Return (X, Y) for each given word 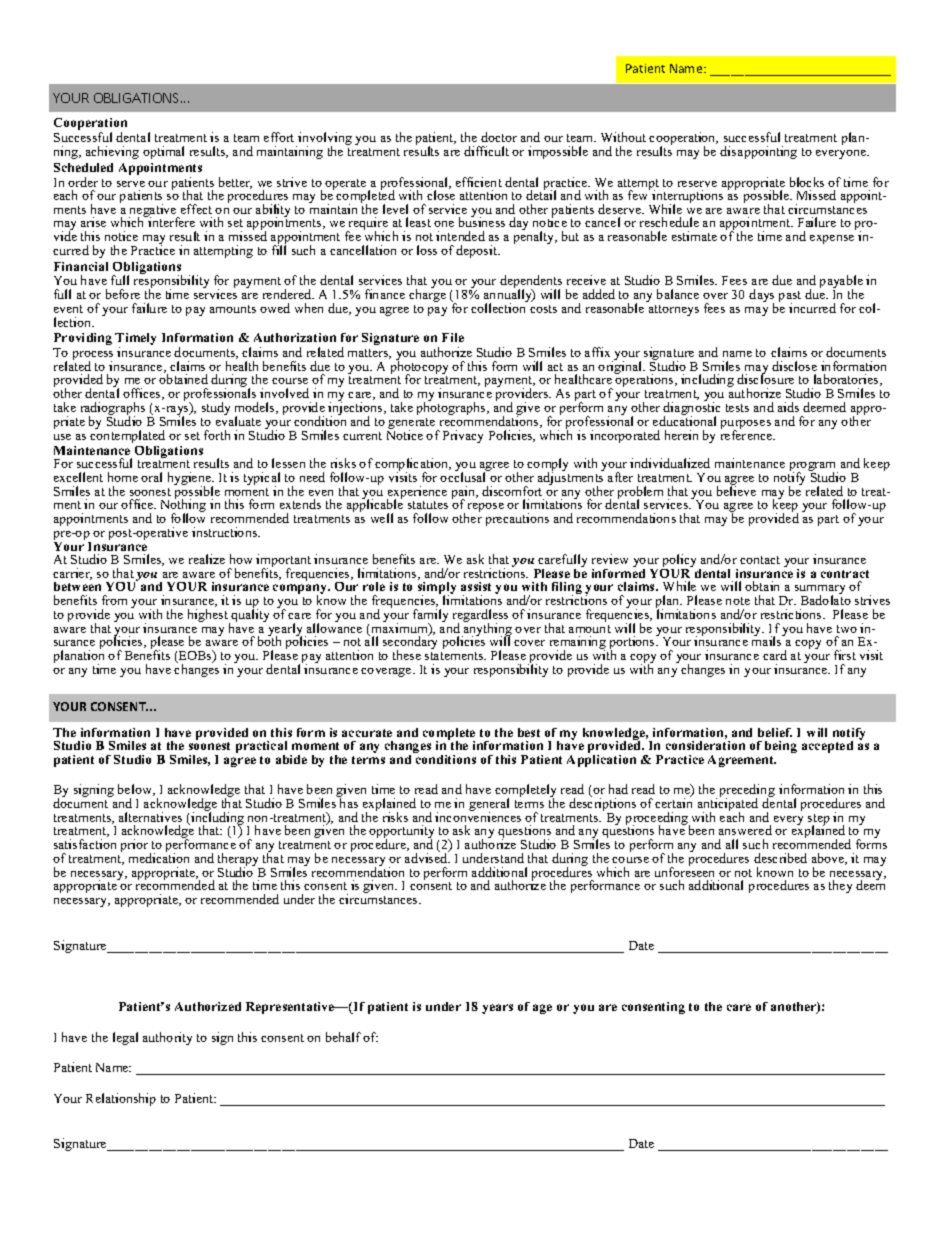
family (430, 617)
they (840, 886)
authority (167, 1038)
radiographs (114, 410)
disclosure (765, 378)
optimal (163, 152)
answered (745, 830)
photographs (452, 407)
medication (159, 857)
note (738, 601)
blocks (807, 182)
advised (427, 857)
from (114, 600)
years (497, 1009)
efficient (479, 182)
